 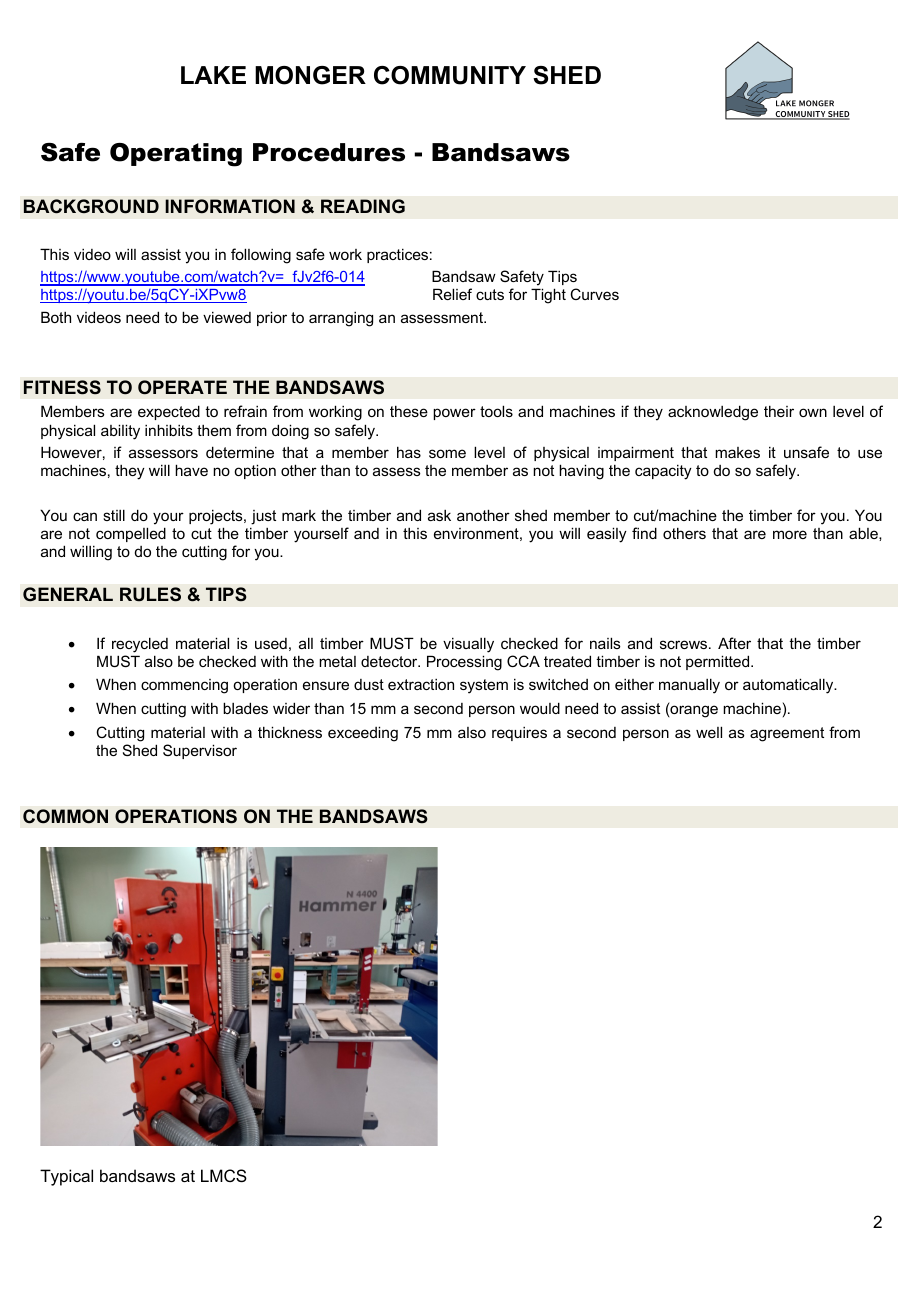 I want to click on Supervisor, so click(x=200, y=751).
